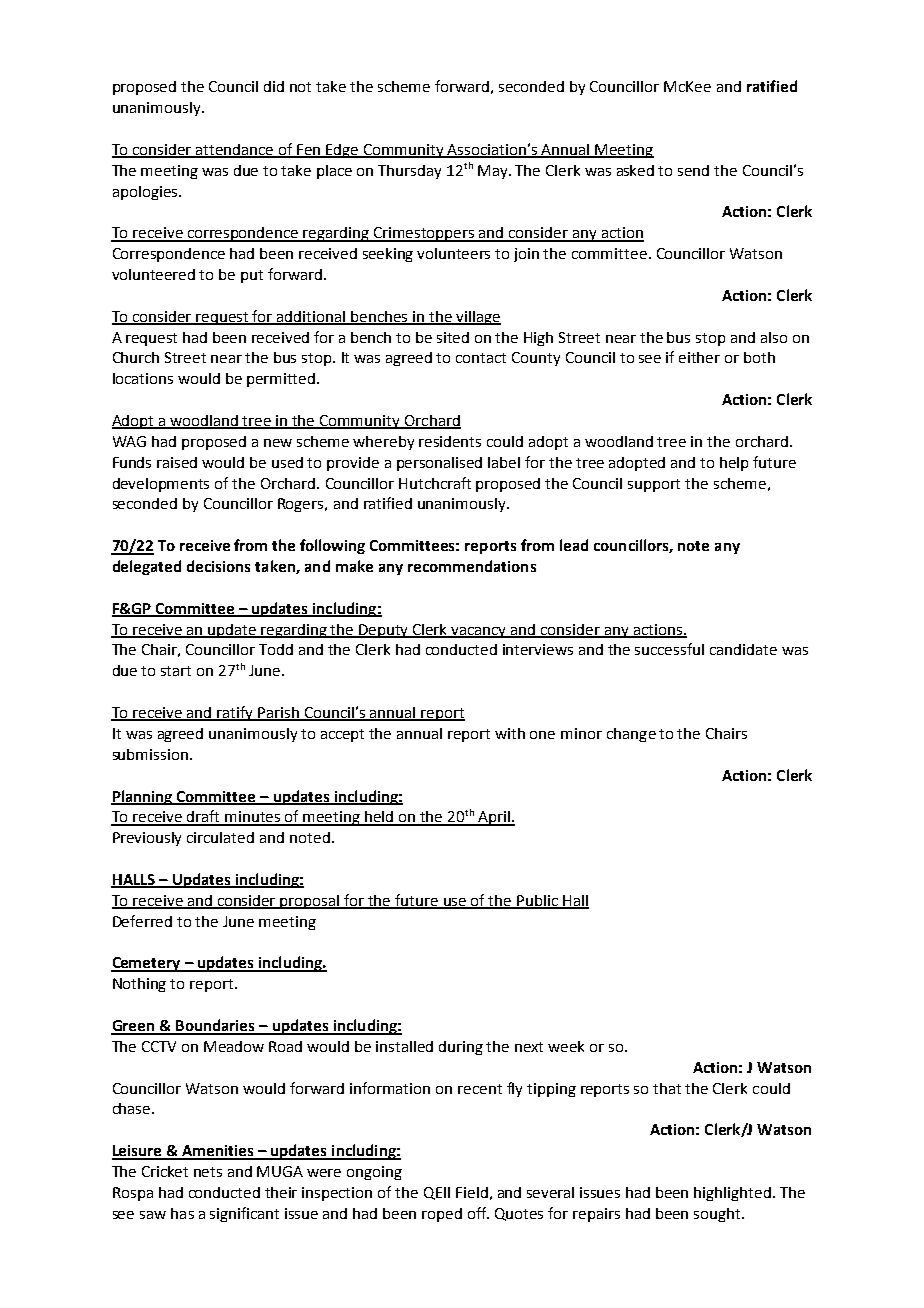 The width and height of the page is (924, 1308). Describe the element at coordinates (177, 462) in the page. I see `raised` at that location.
